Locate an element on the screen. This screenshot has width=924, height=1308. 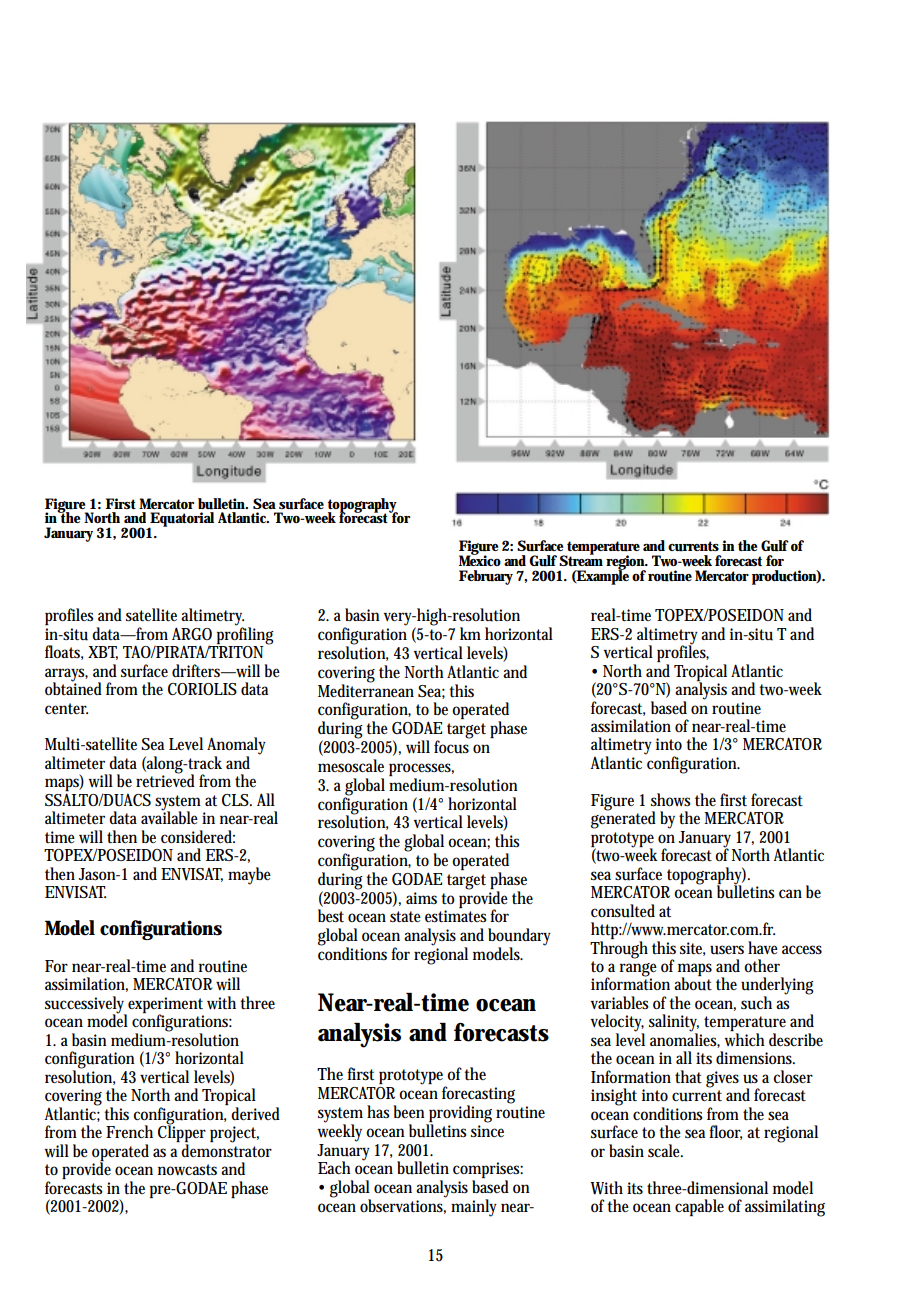
mainly is located at coordinates (474, 1208).
